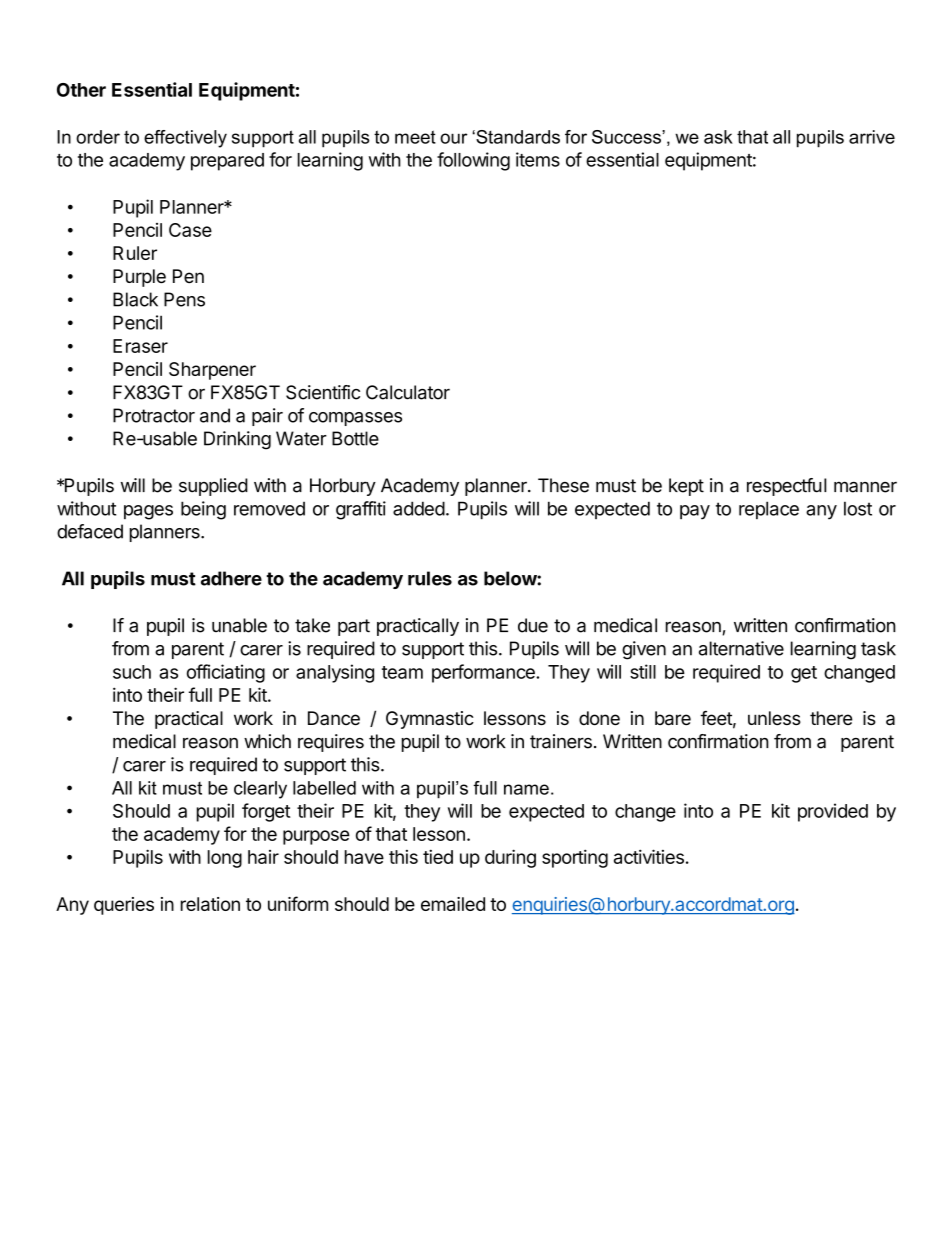 This image has height=1233, width=952. What do you see at coordinates (185, 139) in the image?
I see `effectively` at bounding box center [185, 139].
